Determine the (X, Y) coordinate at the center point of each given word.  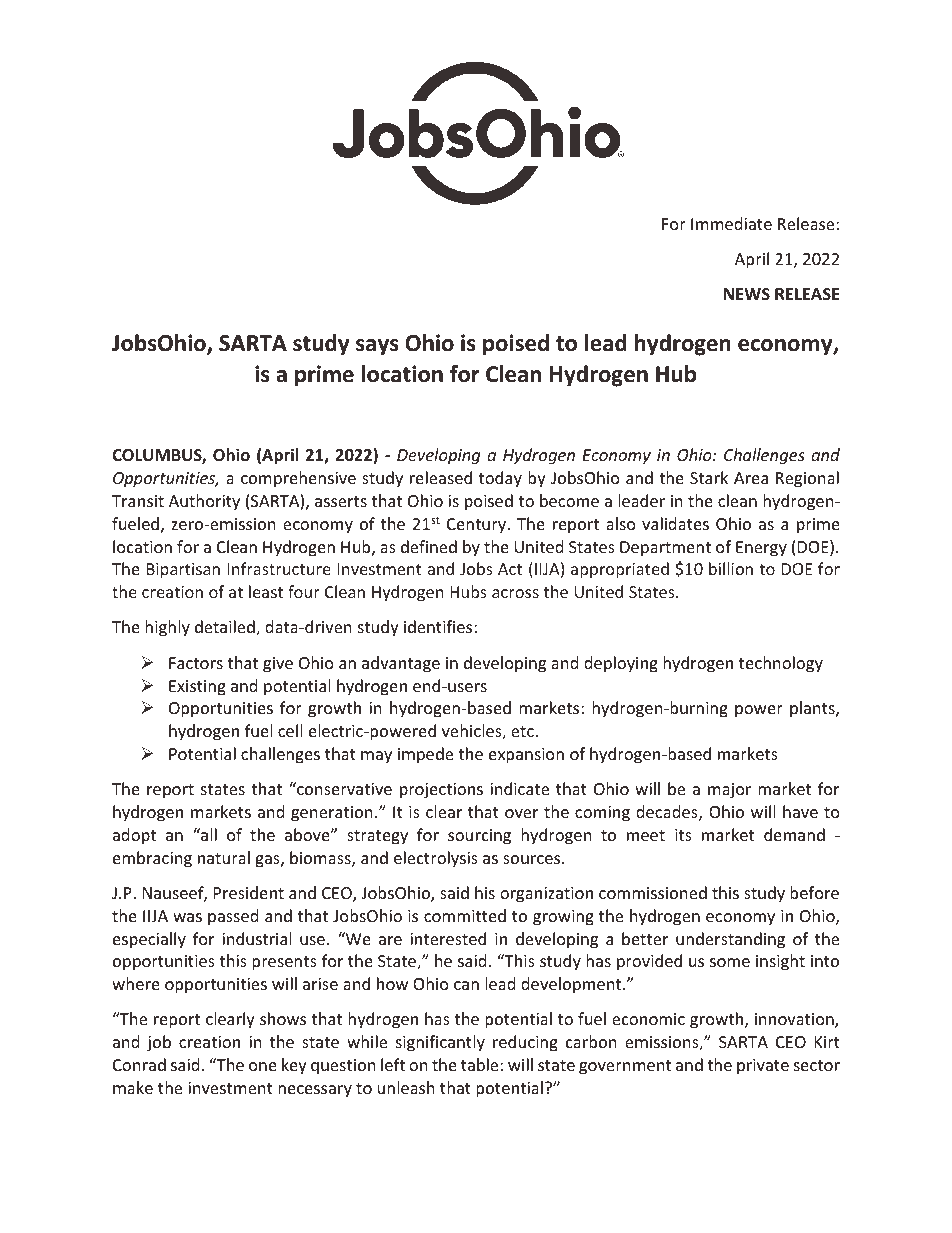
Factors (196, 663)
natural (224, 857)
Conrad (139, 1064)
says (377, 347)
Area (751, 478)
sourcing (479, 837)
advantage (401, 664)
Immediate (731, 223)
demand (794, 834)
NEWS (747, 294)
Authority (204, 502)
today (500, 479)
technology (781, 664)
